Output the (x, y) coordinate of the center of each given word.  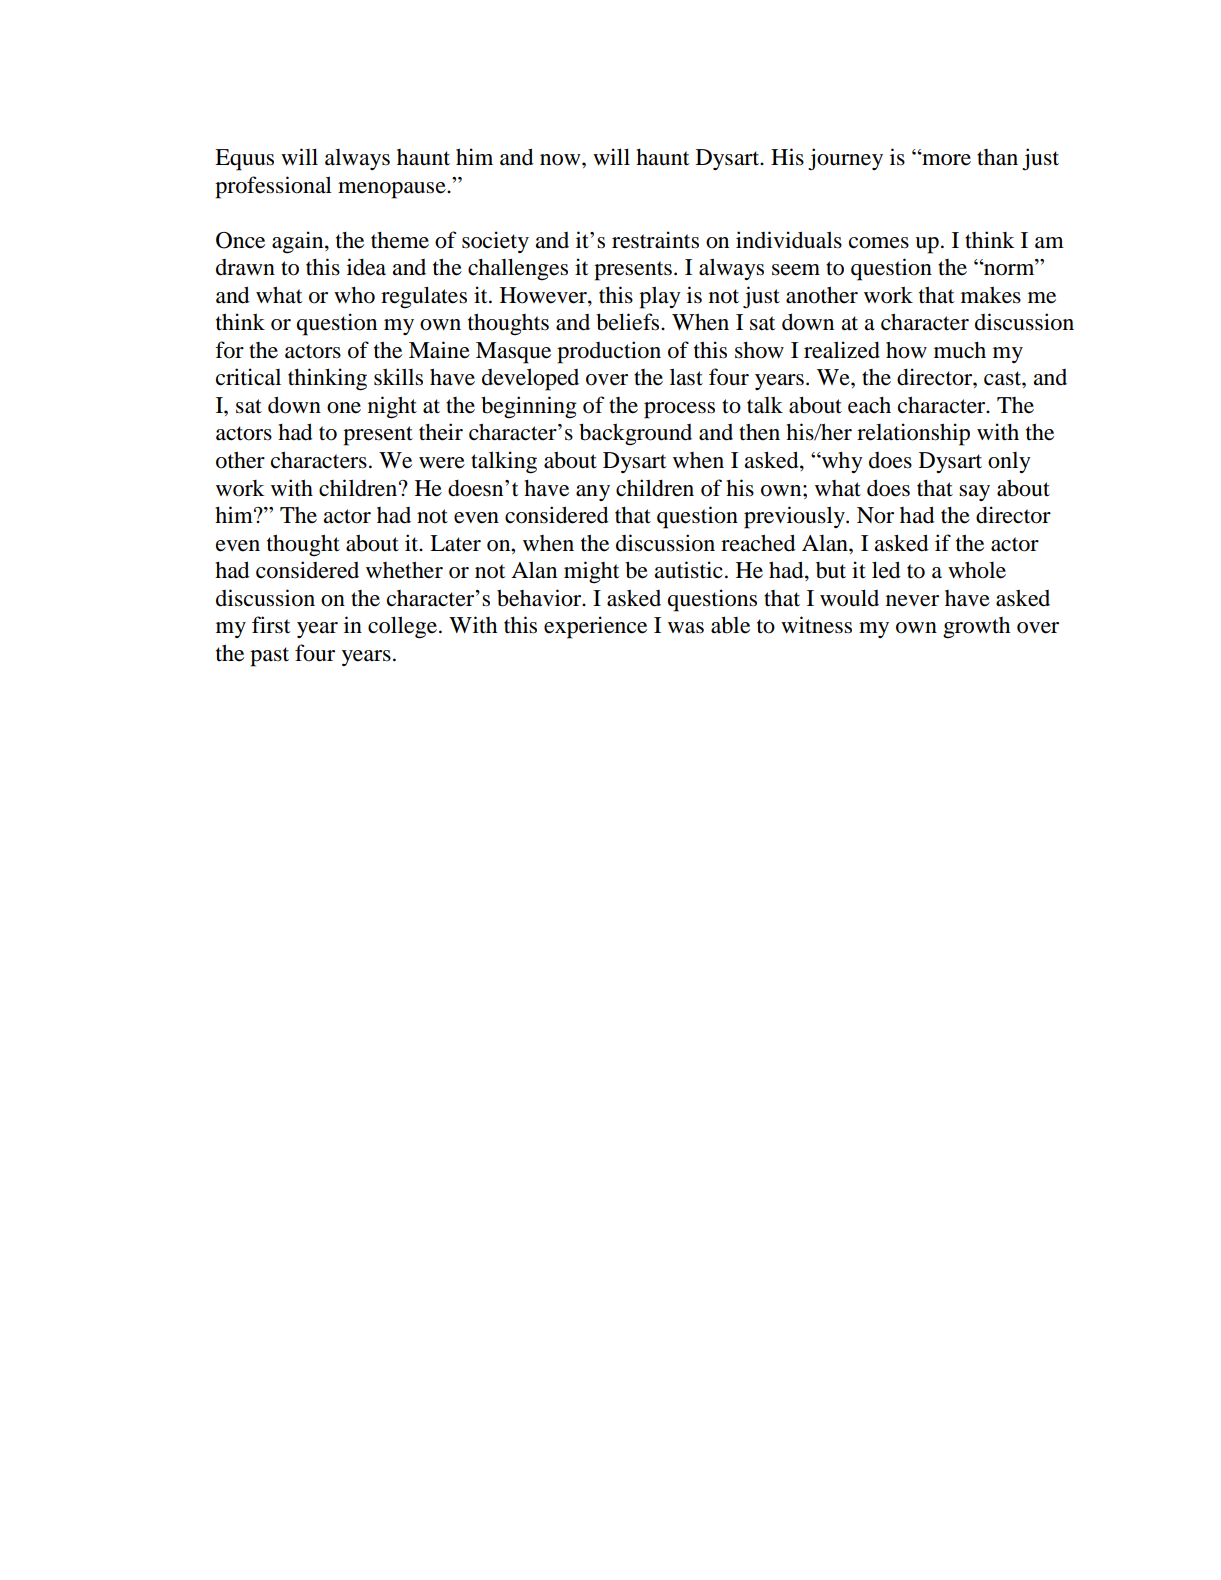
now (561, 160)
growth (976, 628)
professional (273, 187)
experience (595, 627)
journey (845, 159)
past (269, 657)
